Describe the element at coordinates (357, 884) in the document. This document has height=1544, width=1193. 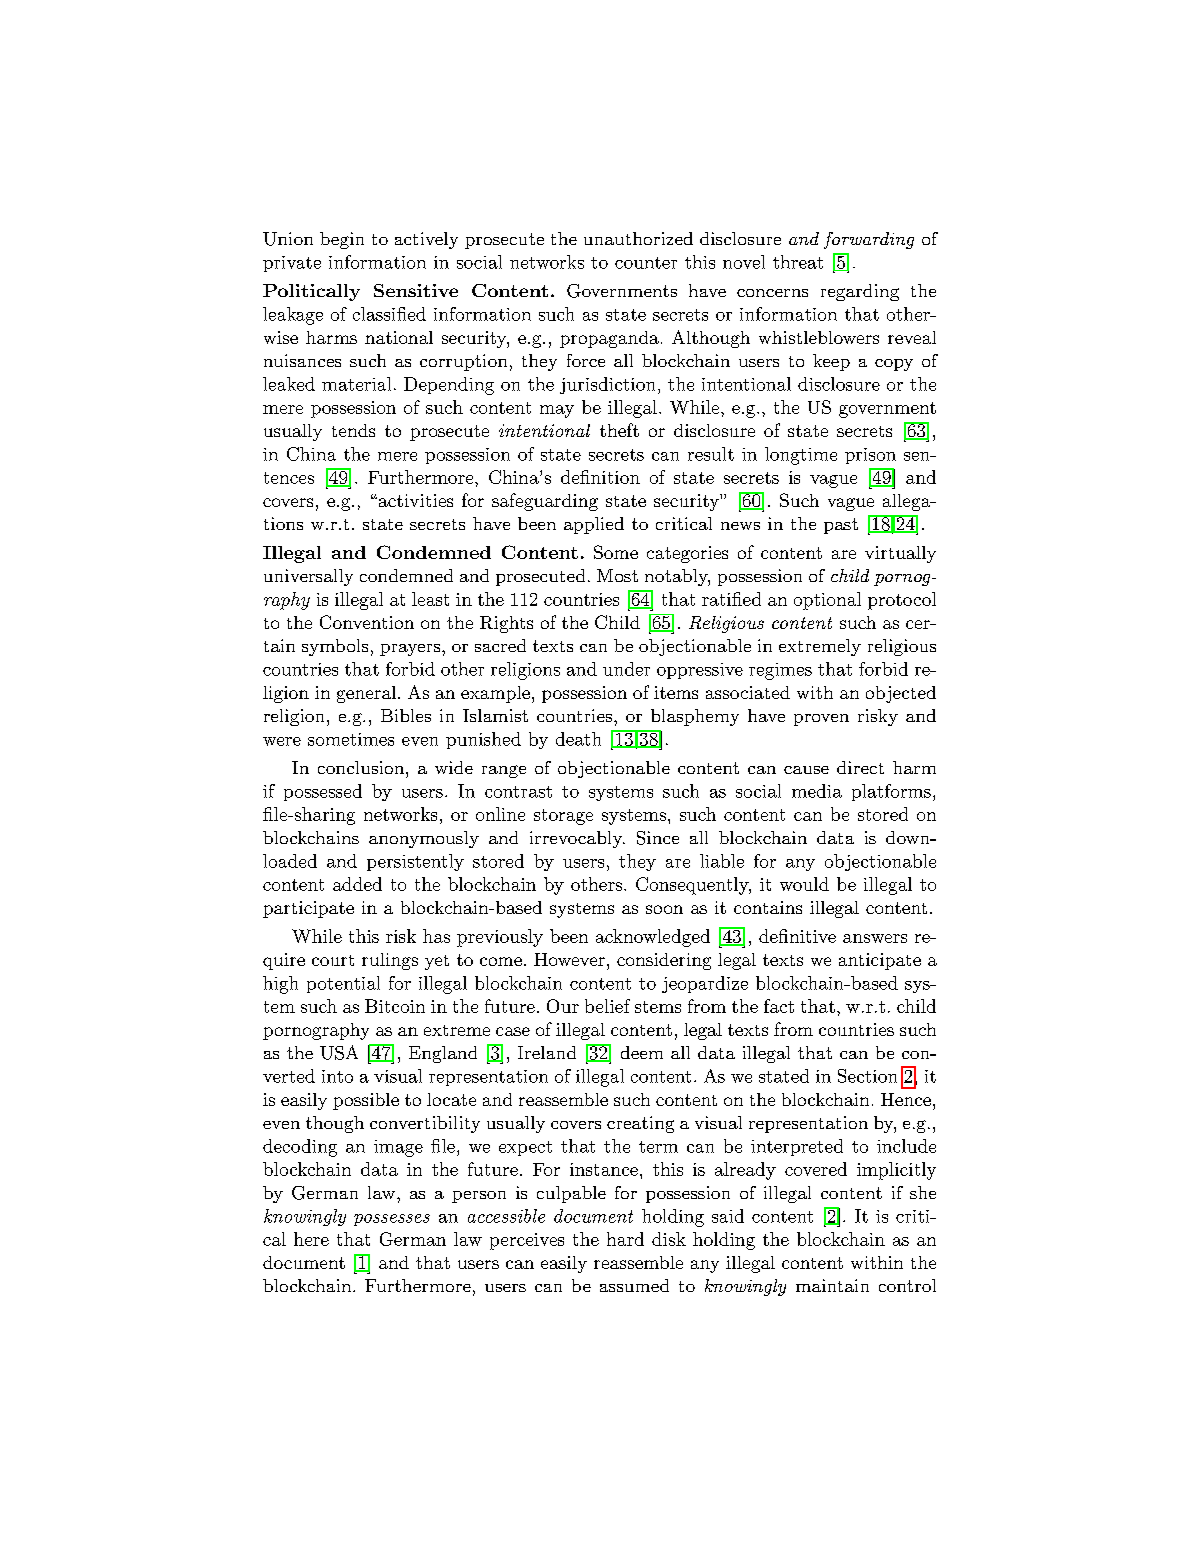
I see `added` at that location.
